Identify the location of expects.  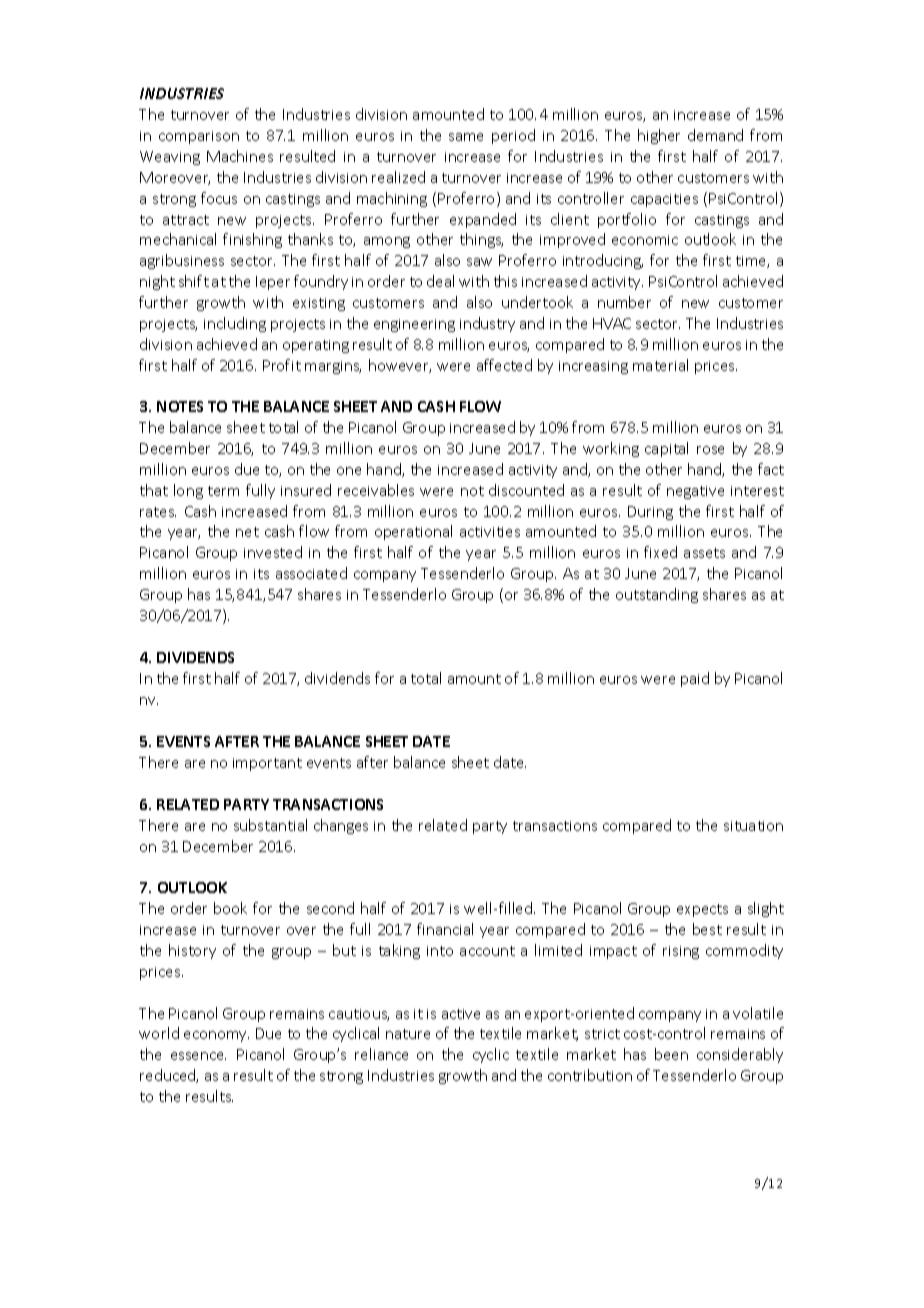
(702, 910).
